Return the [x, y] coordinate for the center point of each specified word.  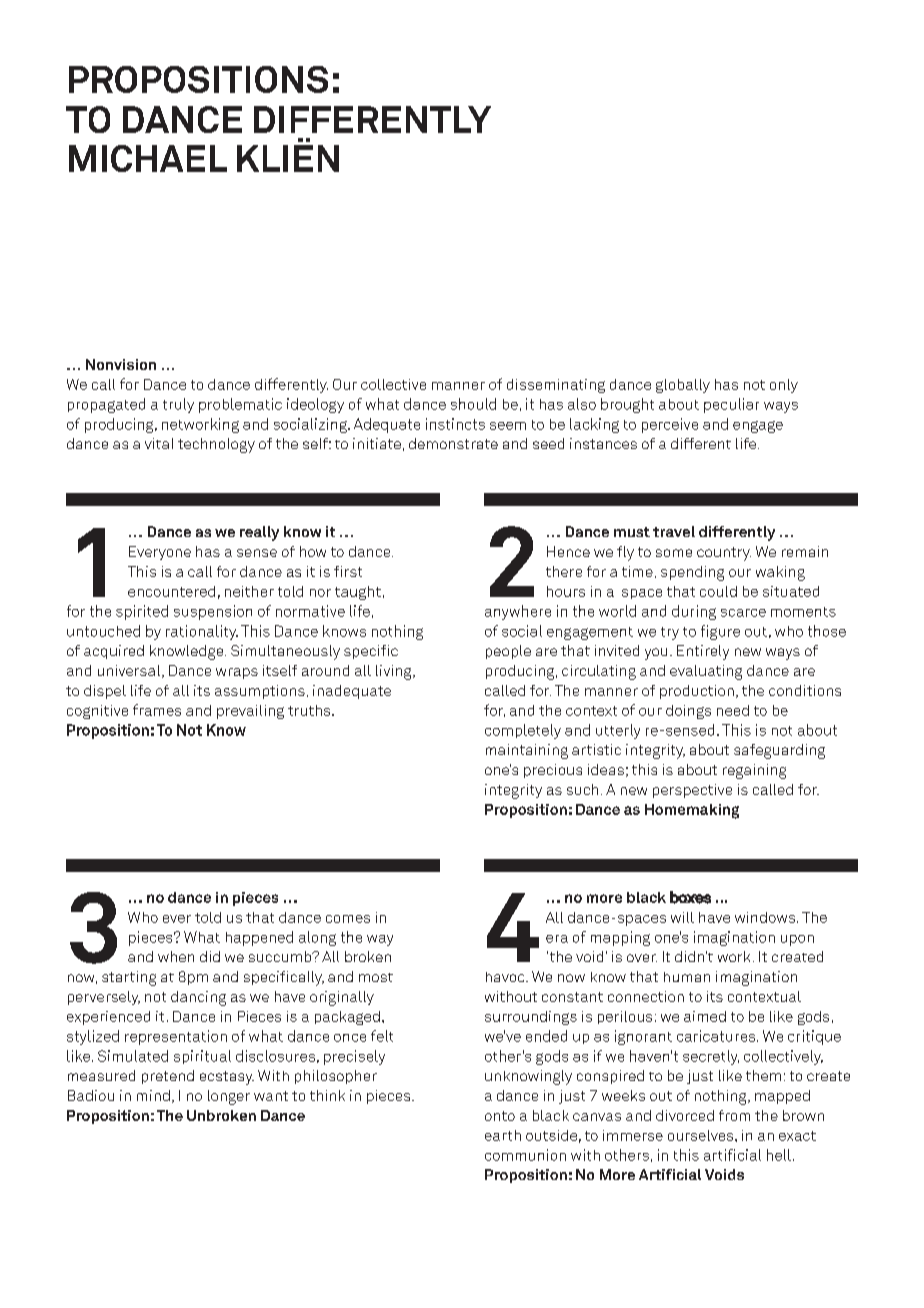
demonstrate [453, 443]
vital [159, 443]
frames [157, 710]
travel [674, 531]
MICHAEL [148, 158]
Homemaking [692, 811]
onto [500, 1116]
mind [153, 1095]
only [784, 386]
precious [553, 771]
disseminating [556, 386]
